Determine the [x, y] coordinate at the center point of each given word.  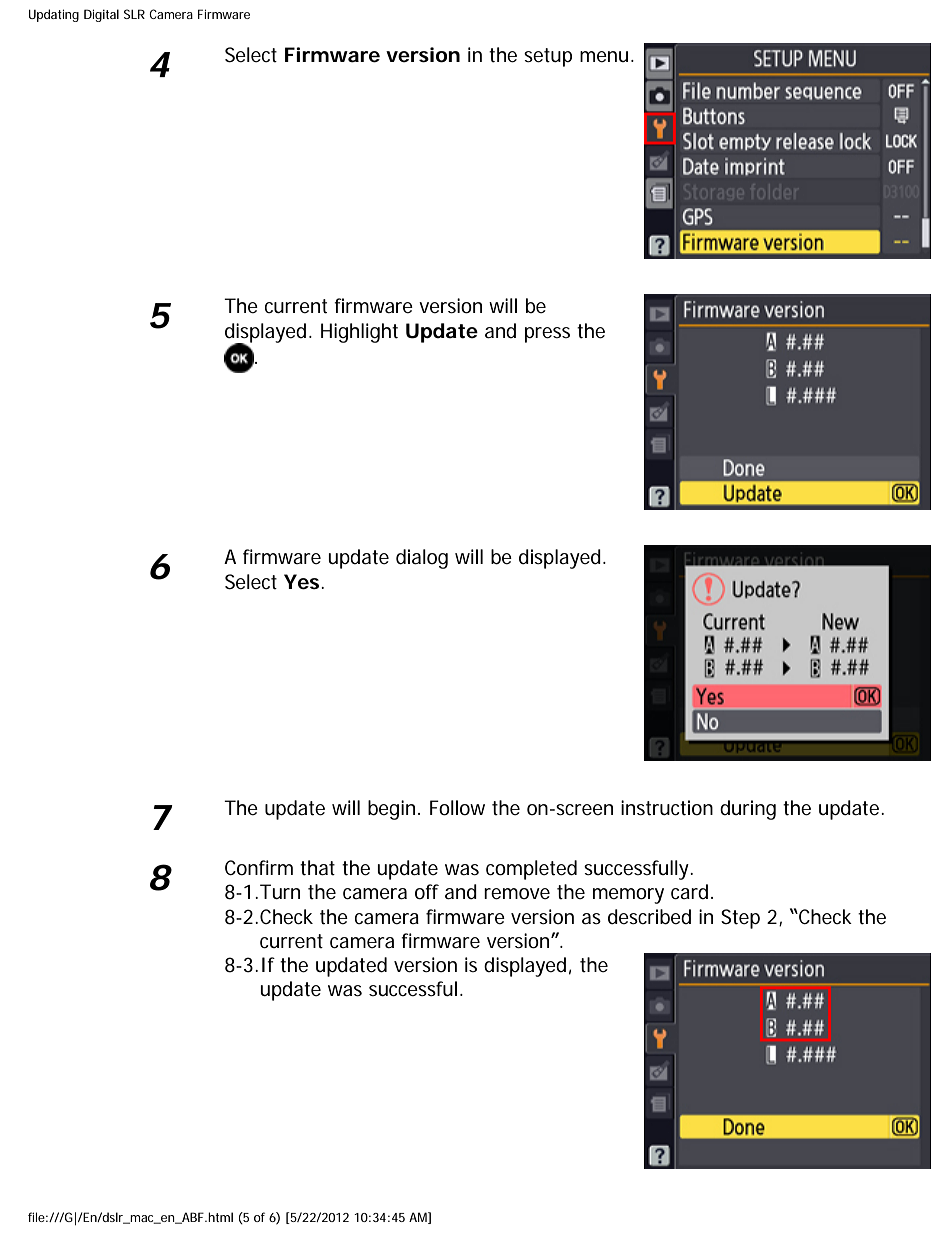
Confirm [259, 868]
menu [604, 56]
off [427, 892]
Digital [101, 15]
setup [548, 57]
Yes [303, 582]
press [547, 335]
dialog [422, 559]
